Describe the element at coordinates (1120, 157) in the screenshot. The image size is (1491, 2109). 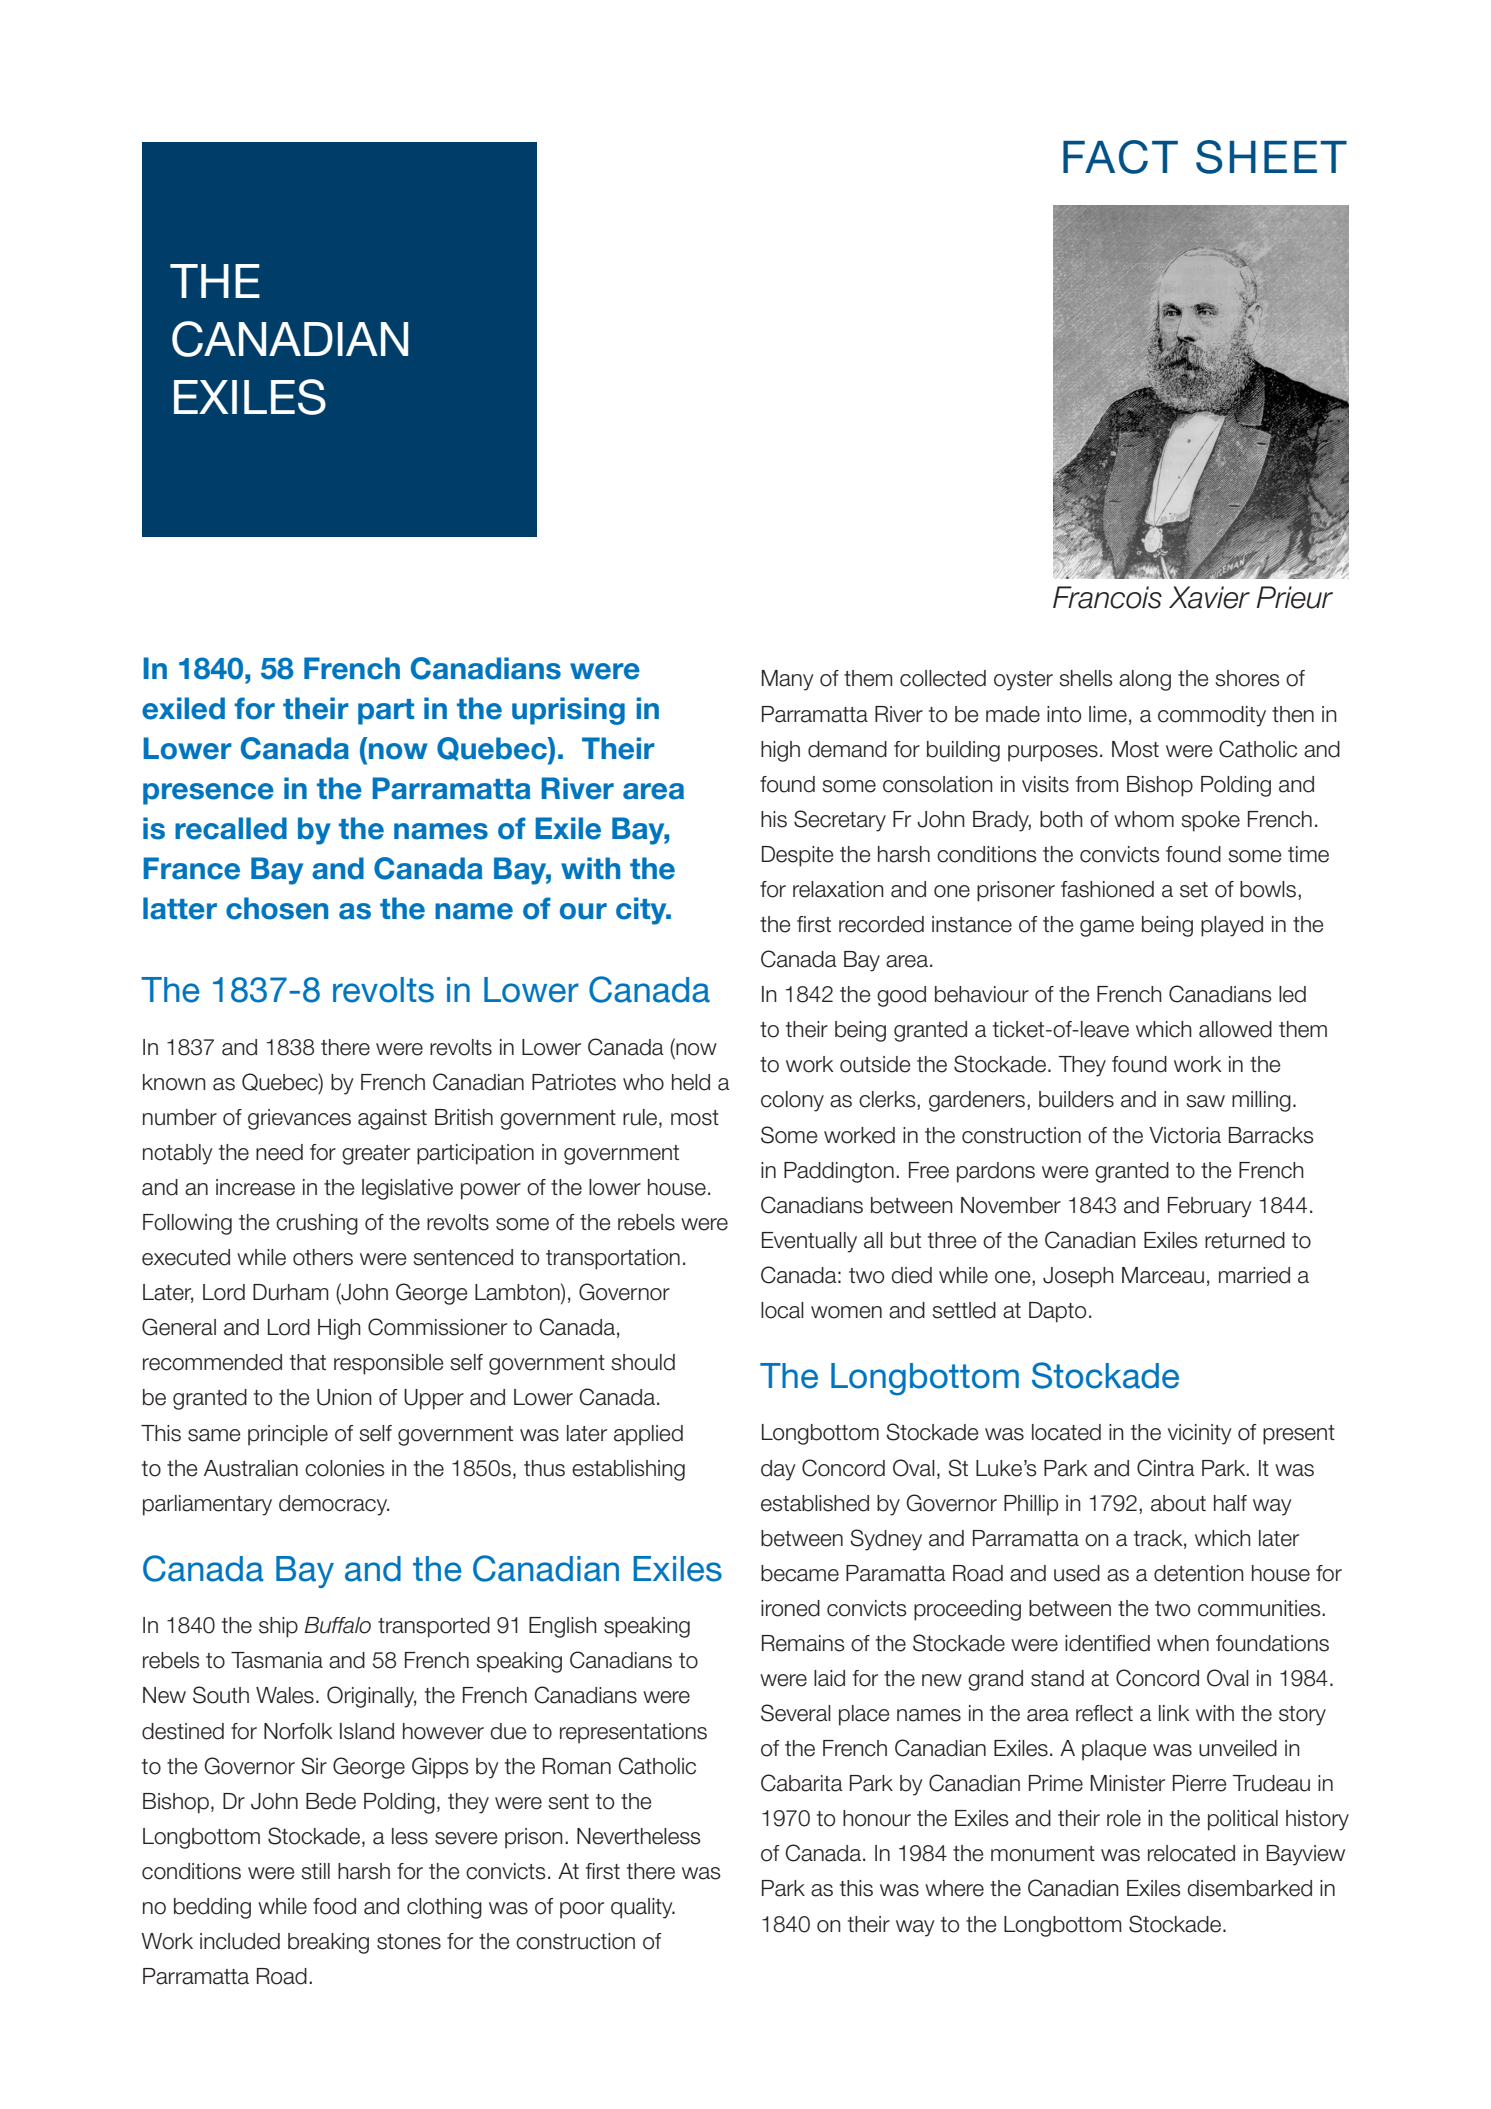
I see `FACT` at that location.
